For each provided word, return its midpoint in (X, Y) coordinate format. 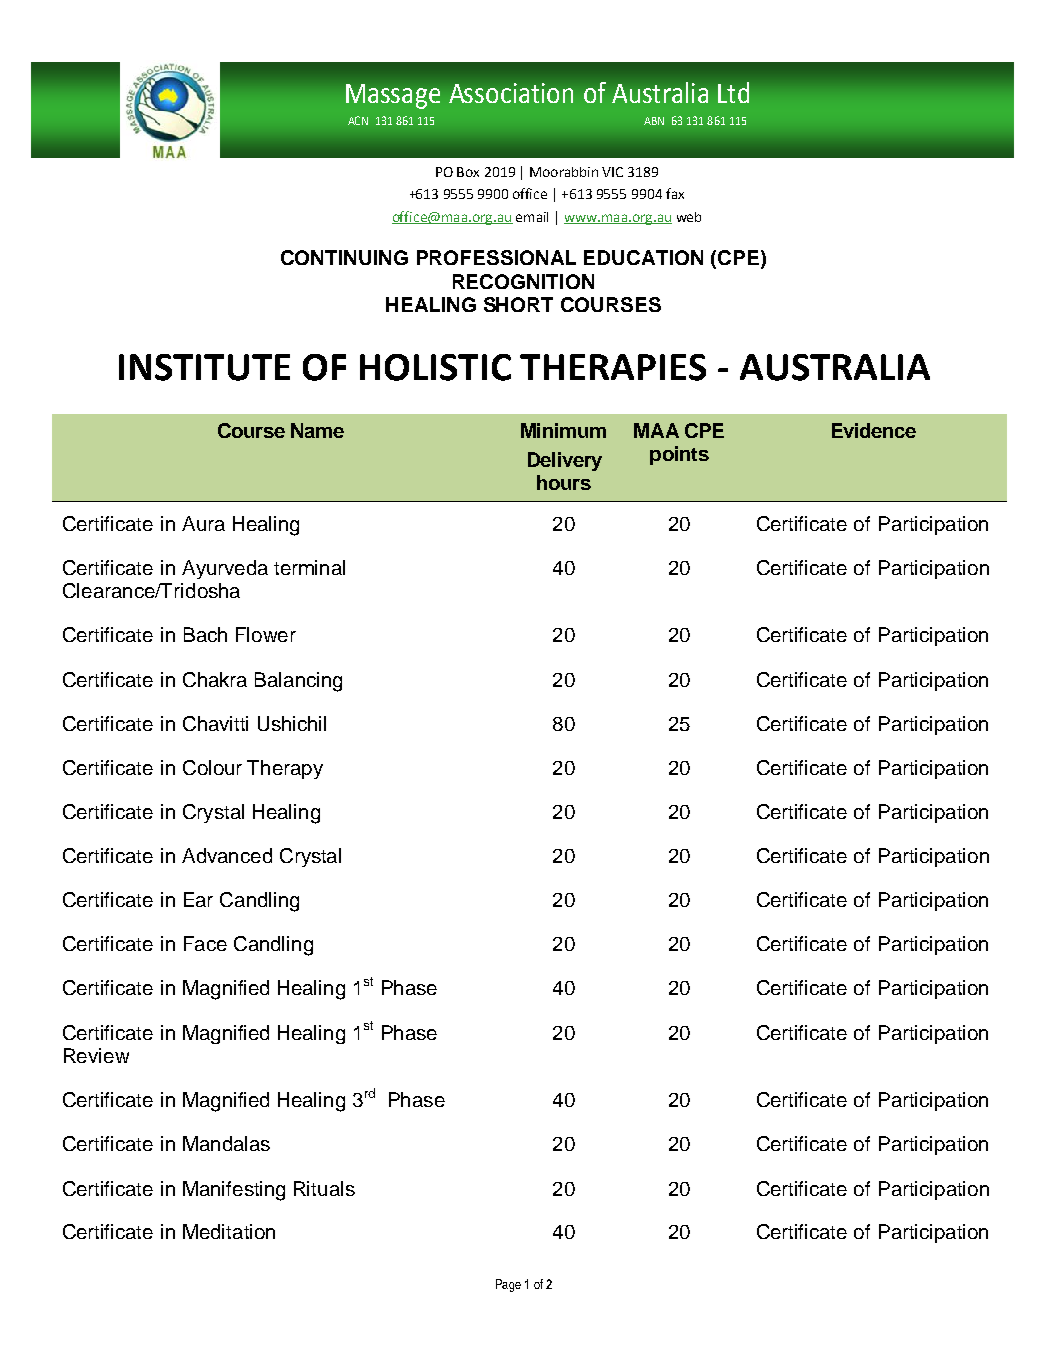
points (679, 455)
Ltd (733, 92)
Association (511, 93)
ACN (358, 120)
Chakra (215, 679)
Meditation (229, 1231)
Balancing (298, 682)
